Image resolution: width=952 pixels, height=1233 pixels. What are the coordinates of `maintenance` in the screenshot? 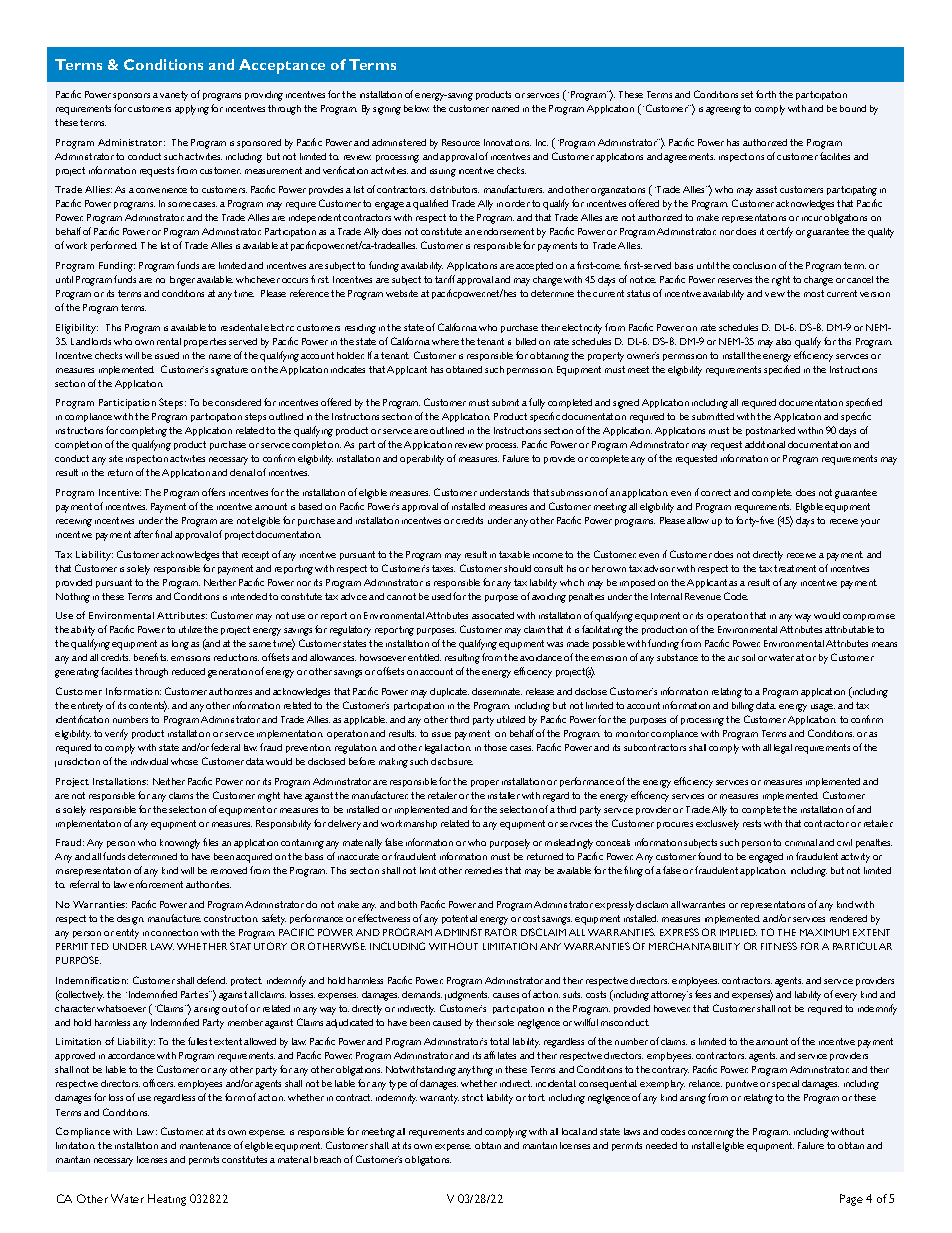 It's located at (205, 1145).
